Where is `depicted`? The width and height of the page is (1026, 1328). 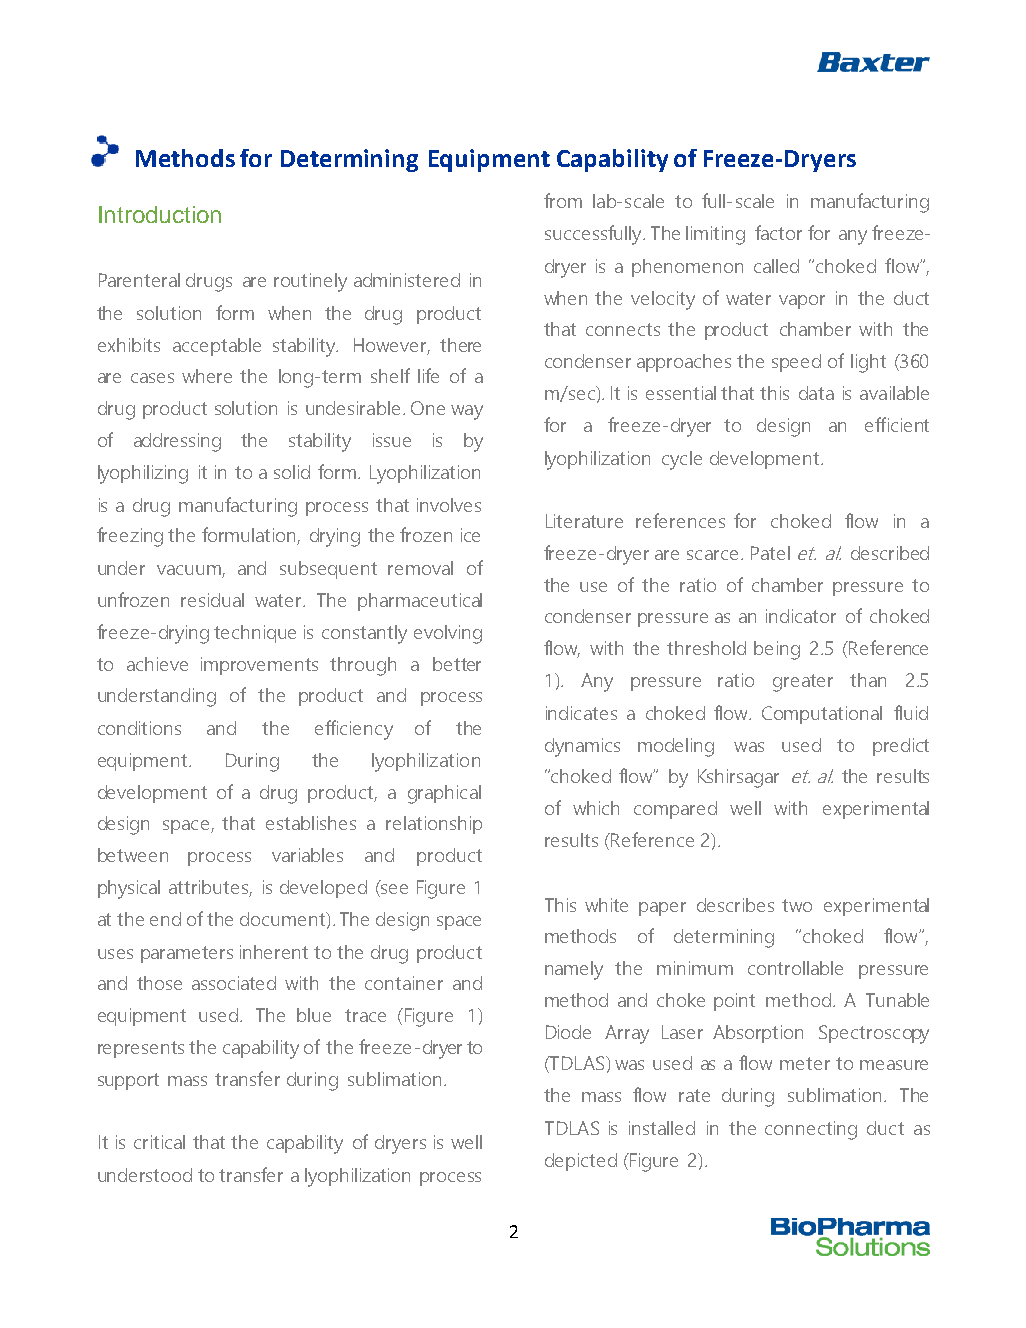
depicted is located at coordinates (581, 1162).
